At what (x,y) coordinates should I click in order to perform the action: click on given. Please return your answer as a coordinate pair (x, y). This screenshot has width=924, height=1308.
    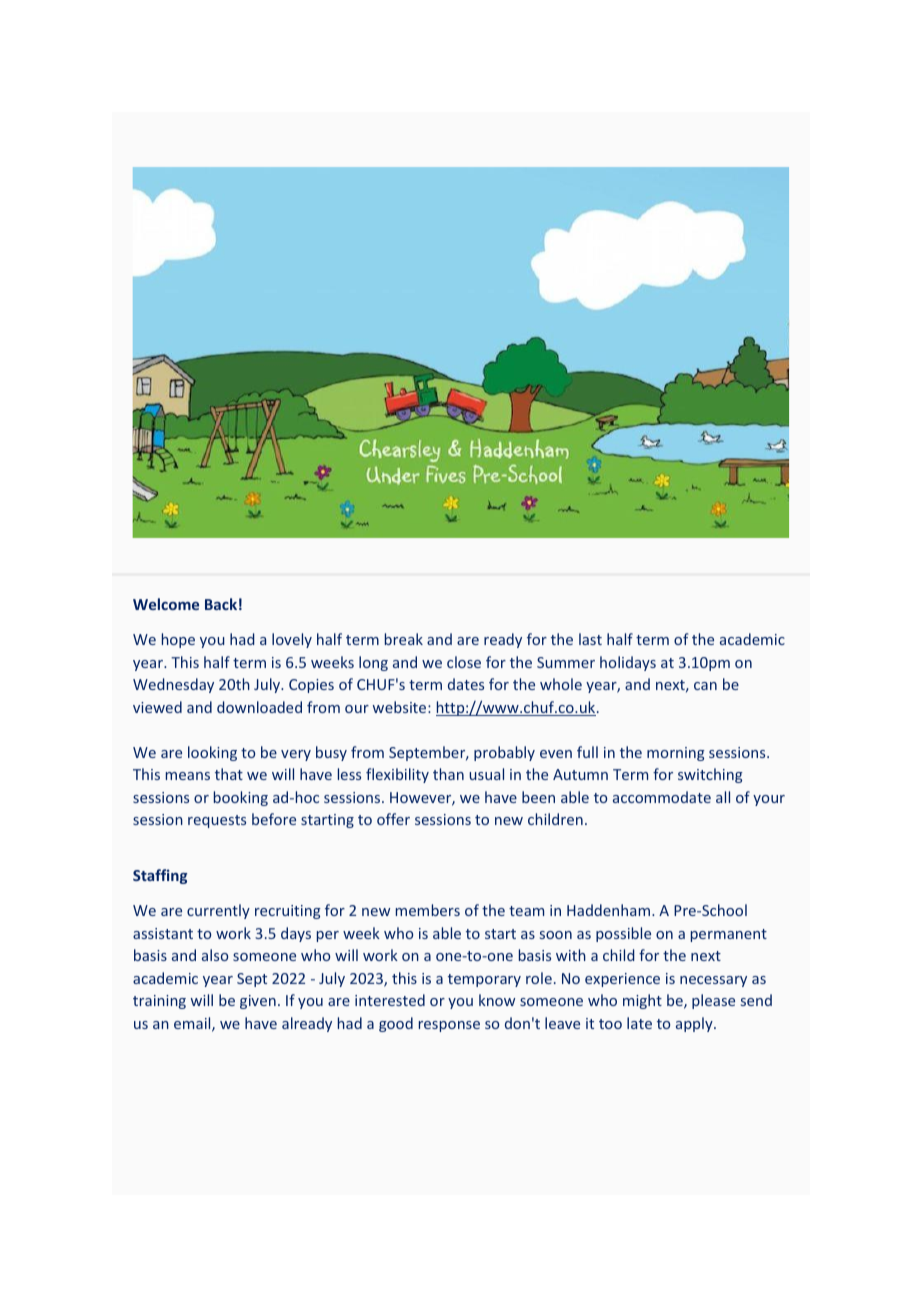
    Looking at the image, I should click on (258, 1002).
